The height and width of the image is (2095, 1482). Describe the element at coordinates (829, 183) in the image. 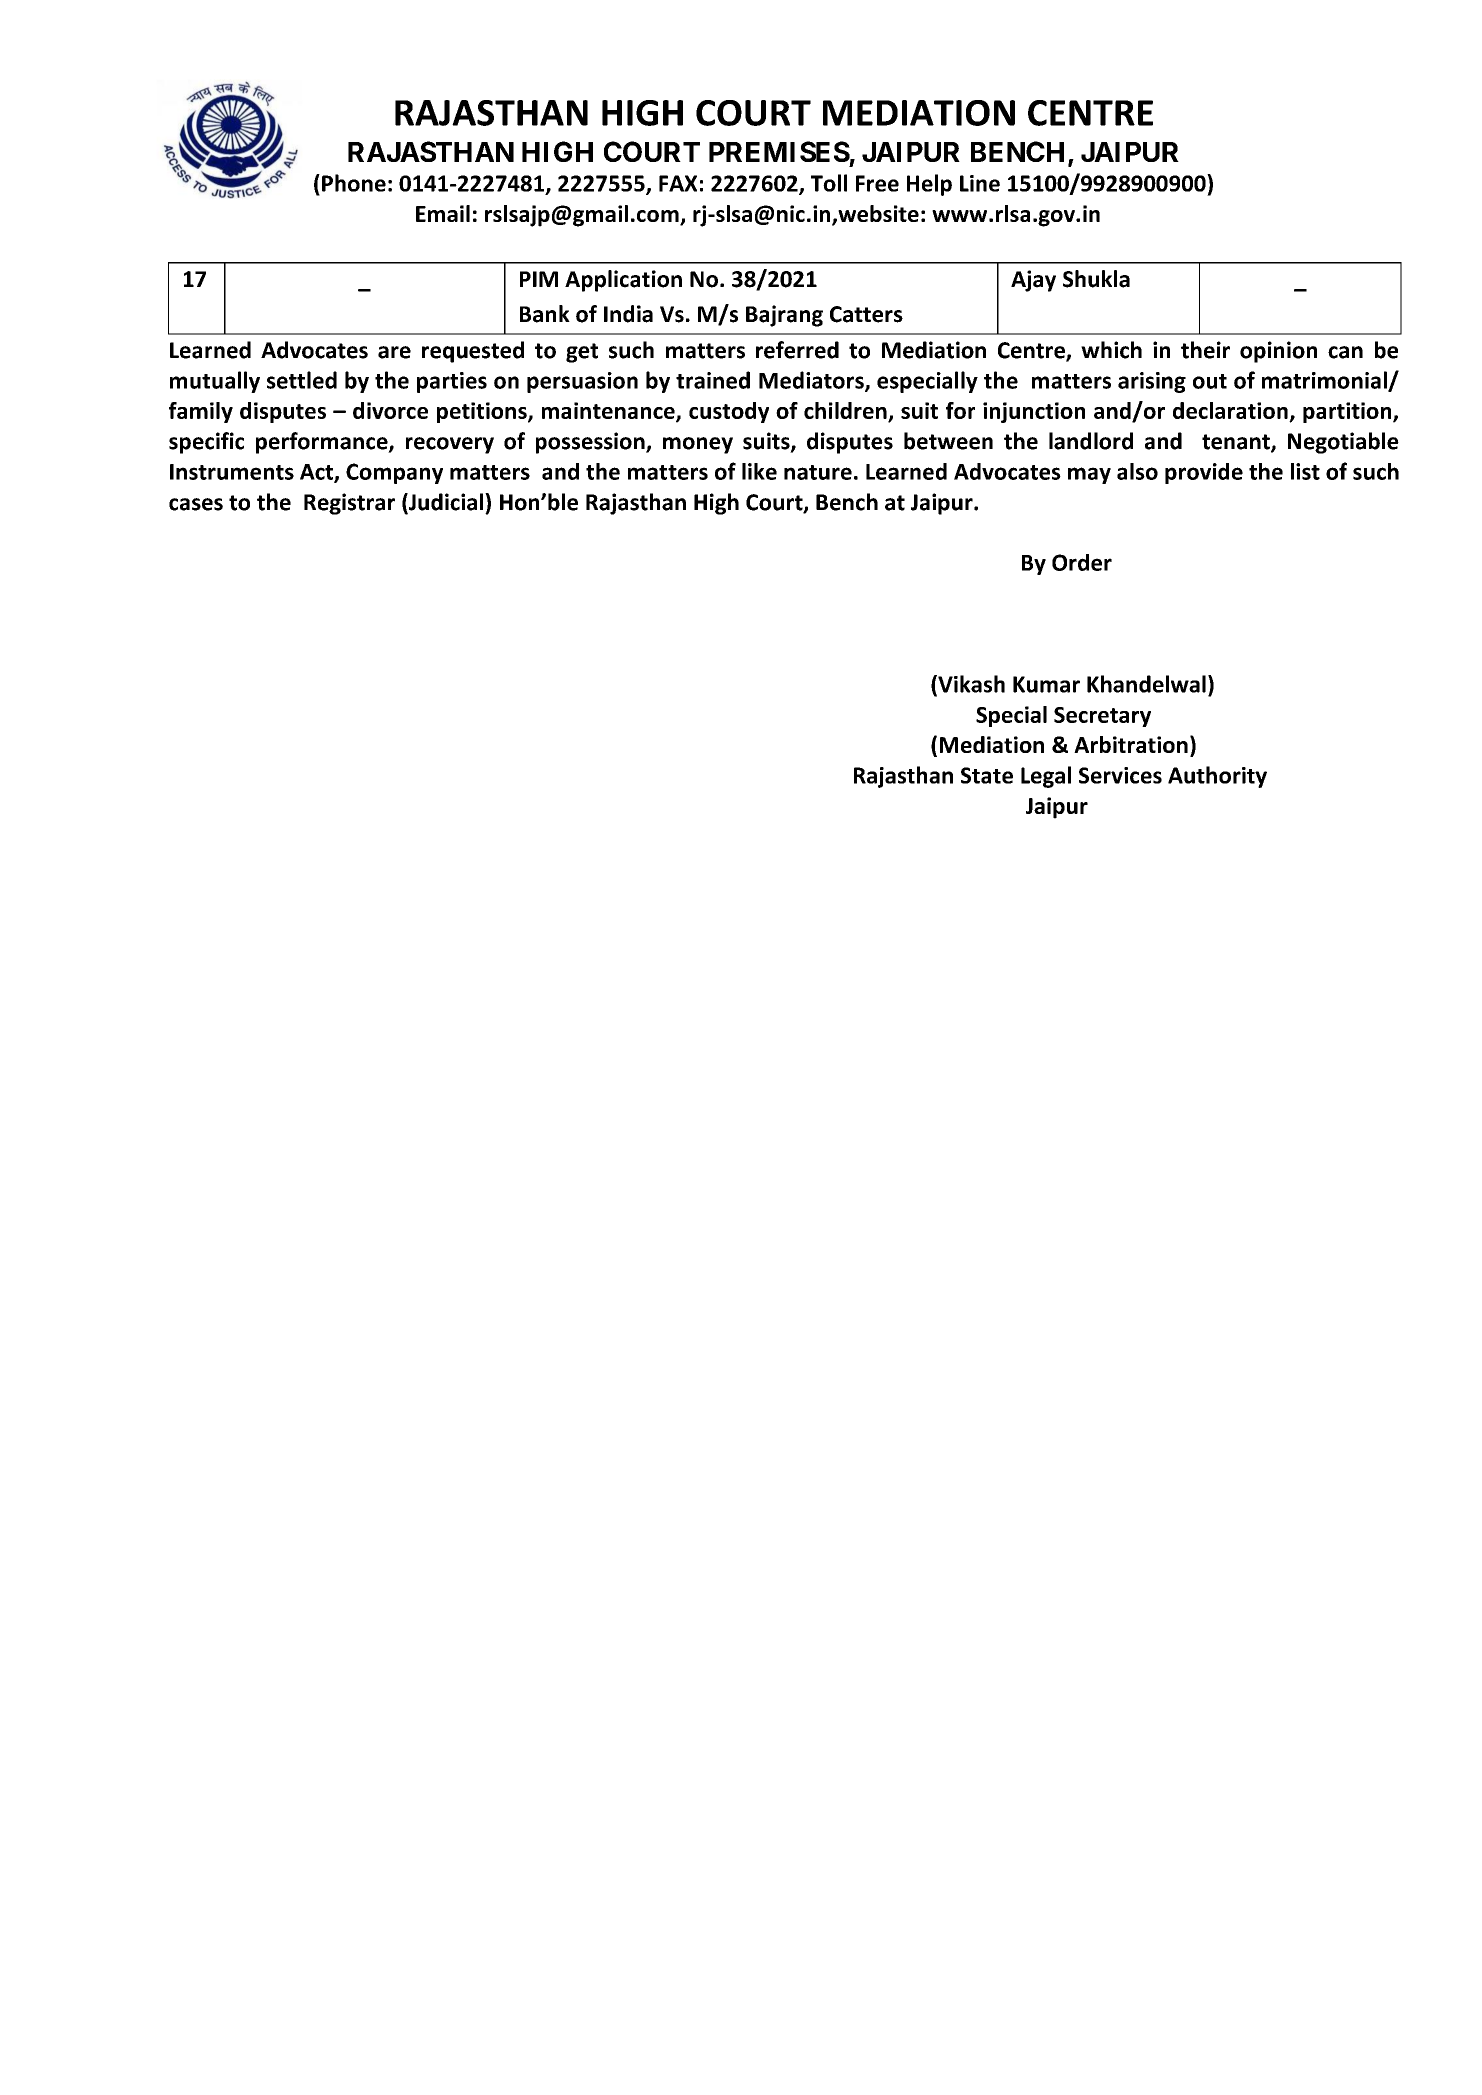

I see `Toll` at that location.
